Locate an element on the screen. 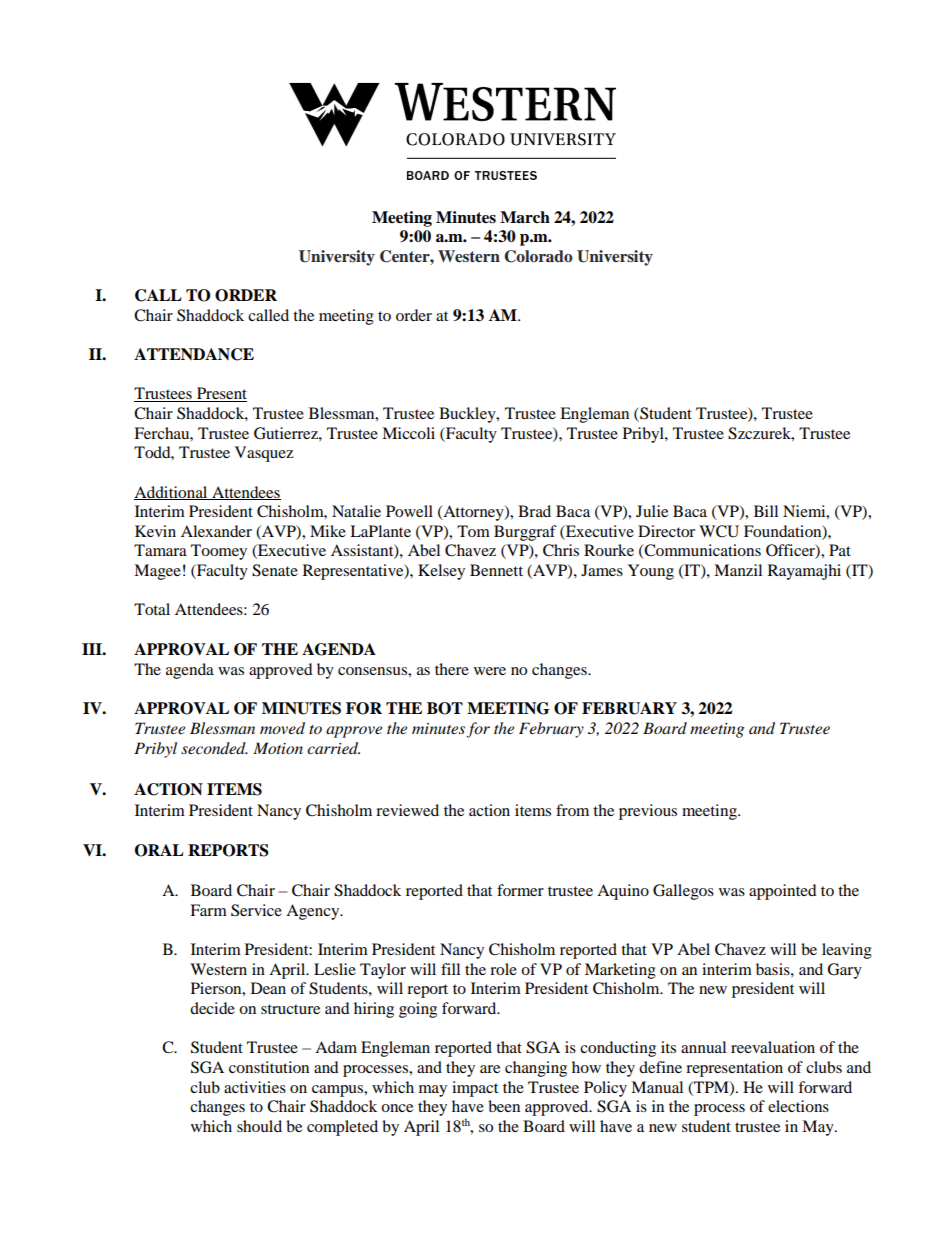  Alexander is located at coordinates (216, 531).
